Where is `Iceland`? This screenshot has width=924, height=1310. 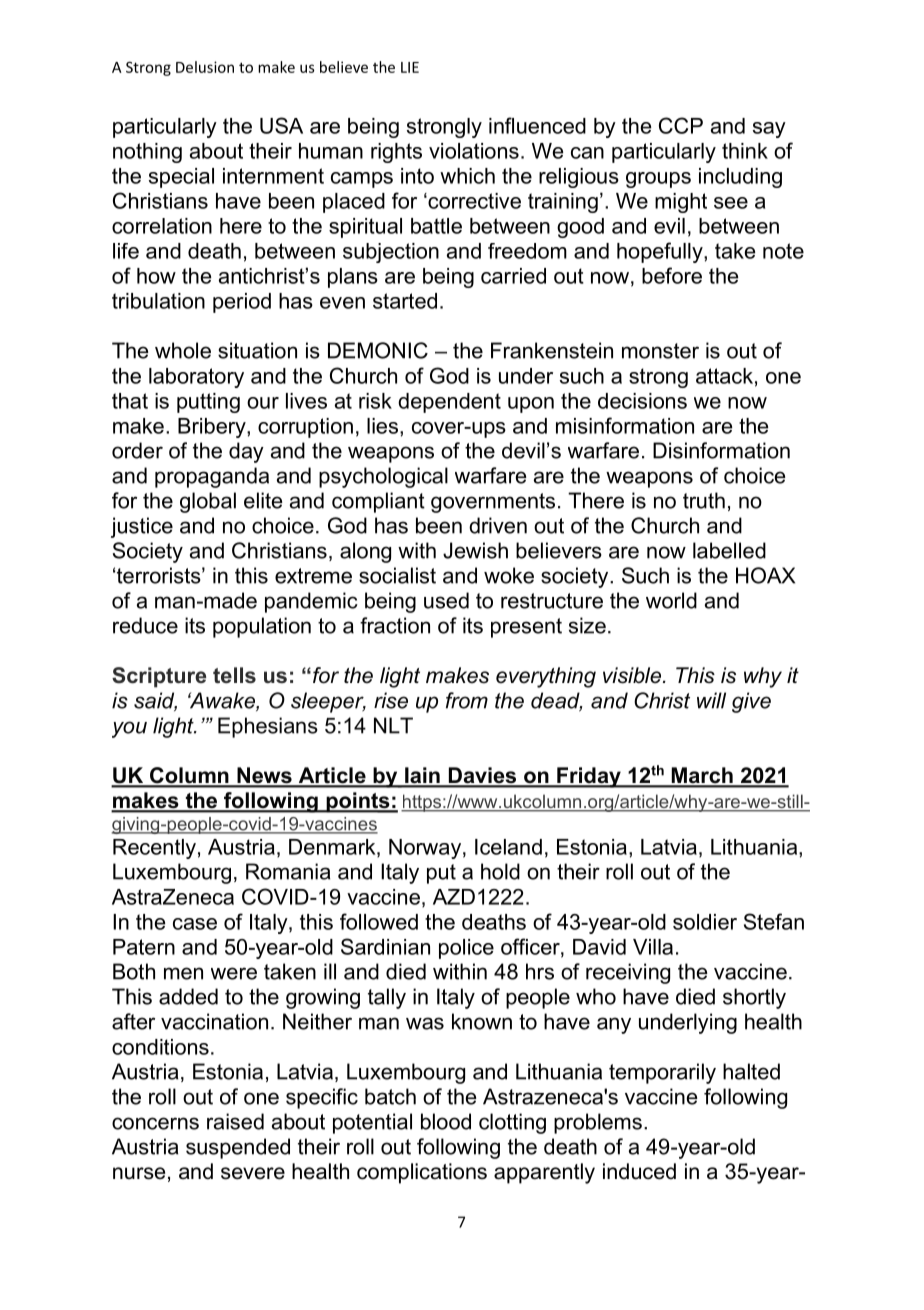 Iceland is located at coordinates (508, 847).
